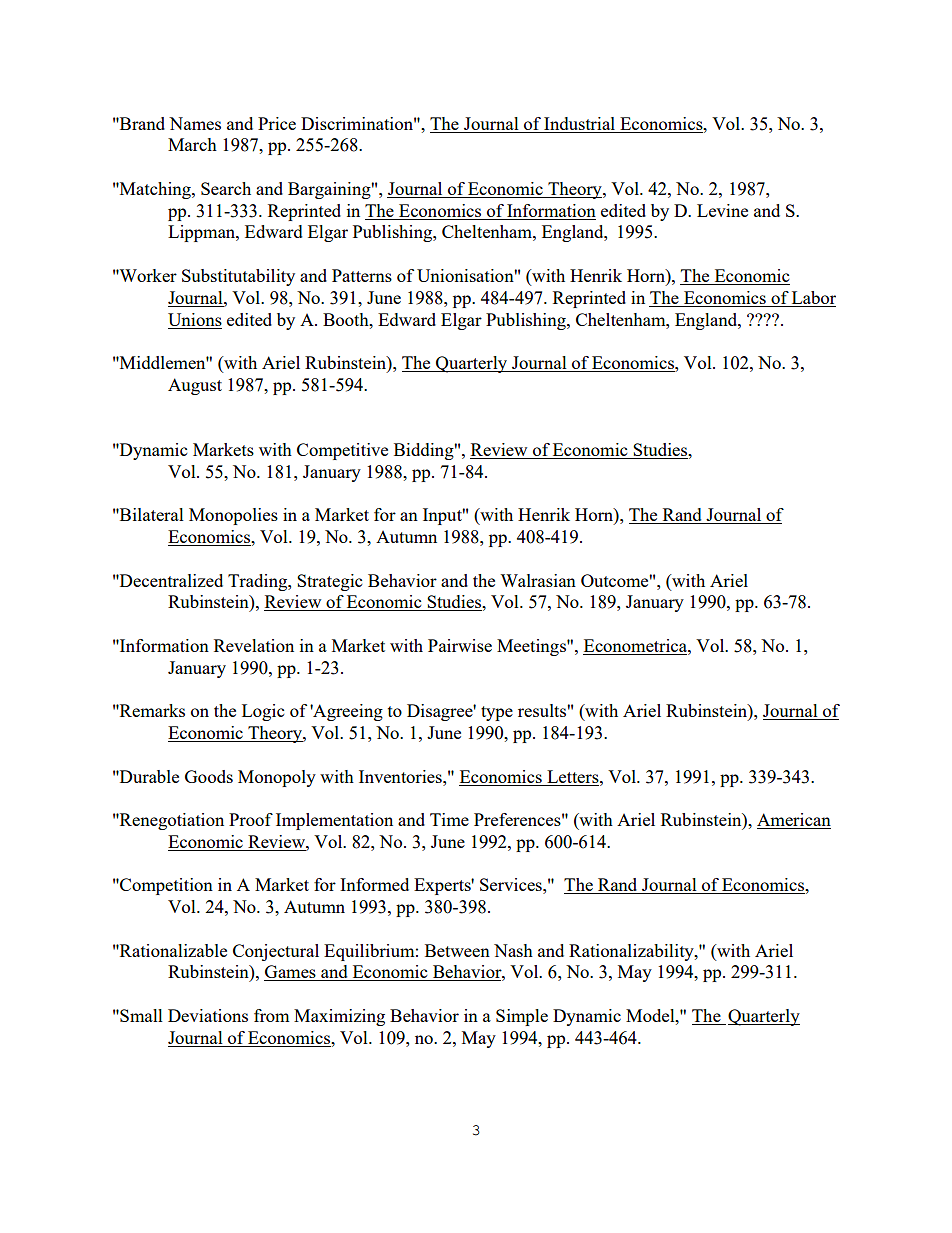  Describe the element at coordinates (814, 297) in the page. I see `Labor` at that location.
